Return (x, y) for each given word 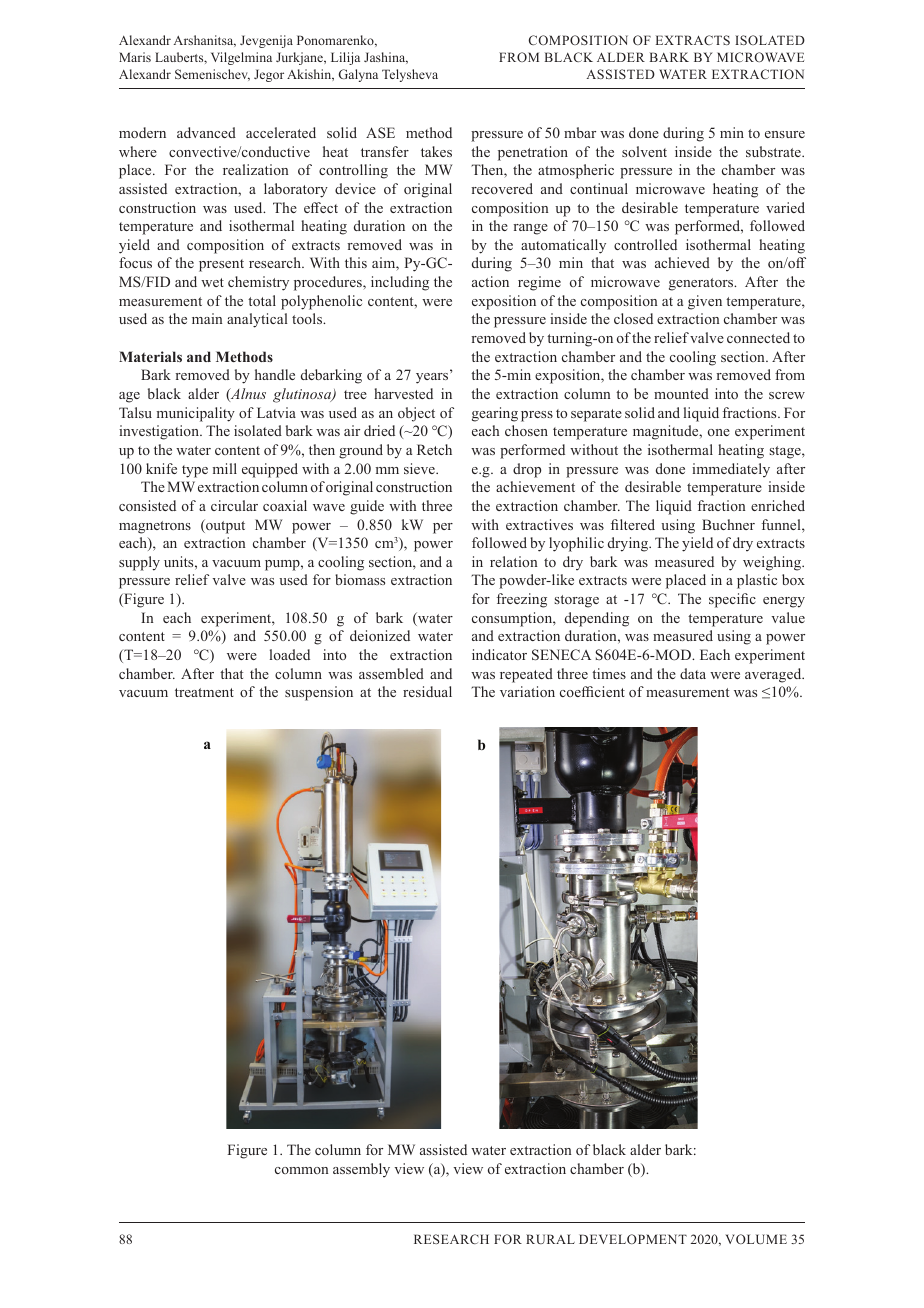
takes (436, 151)
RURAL (550, 1239)
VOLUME (756, 1239)
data (693, 673)
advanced (206, 132)
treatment (204, 692)
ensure (785, 134)
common (301, 1170)
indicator (499, 654)
